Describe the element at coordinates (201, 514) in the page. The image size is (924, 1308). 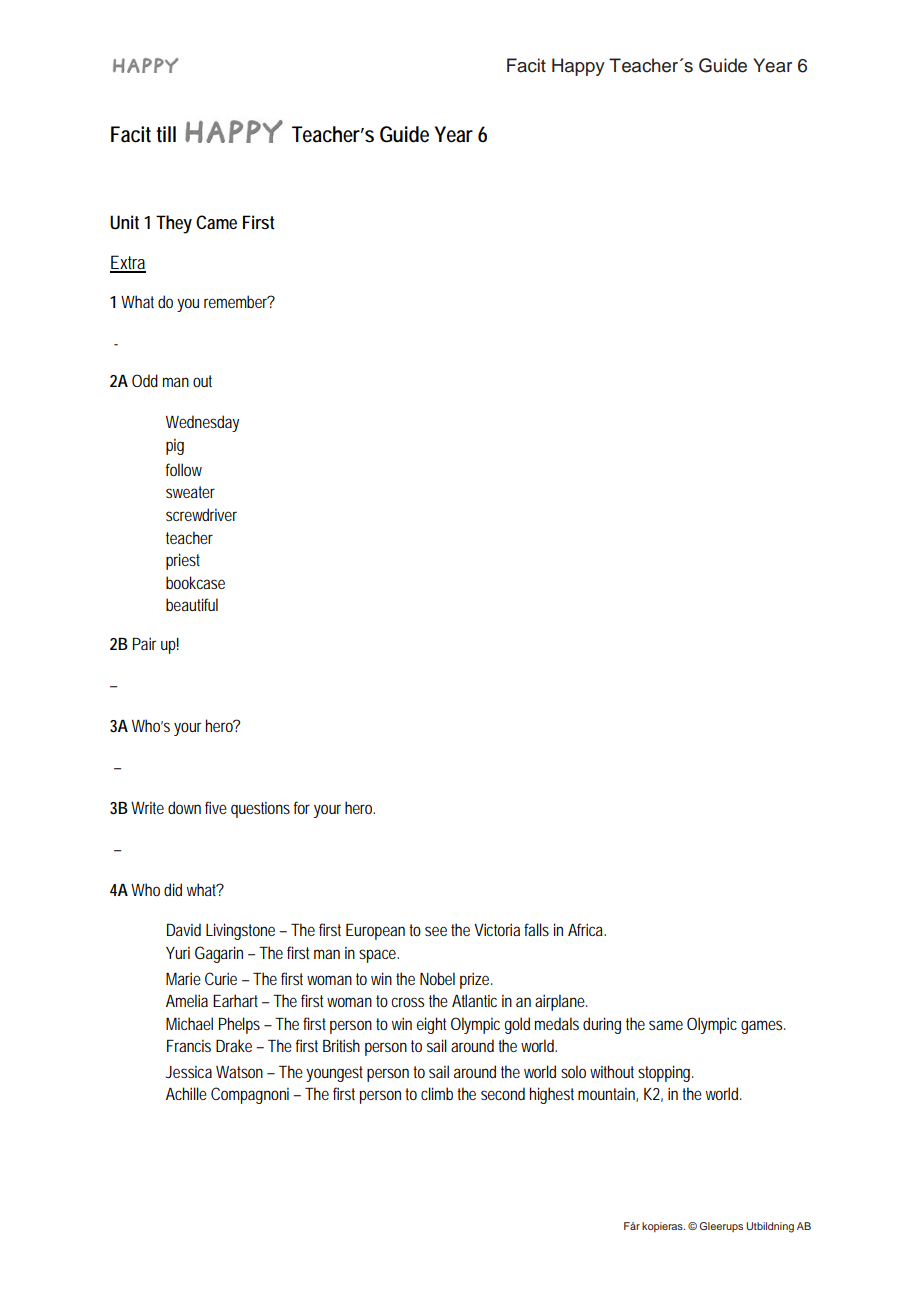
I see `screwdriver` at that location.
